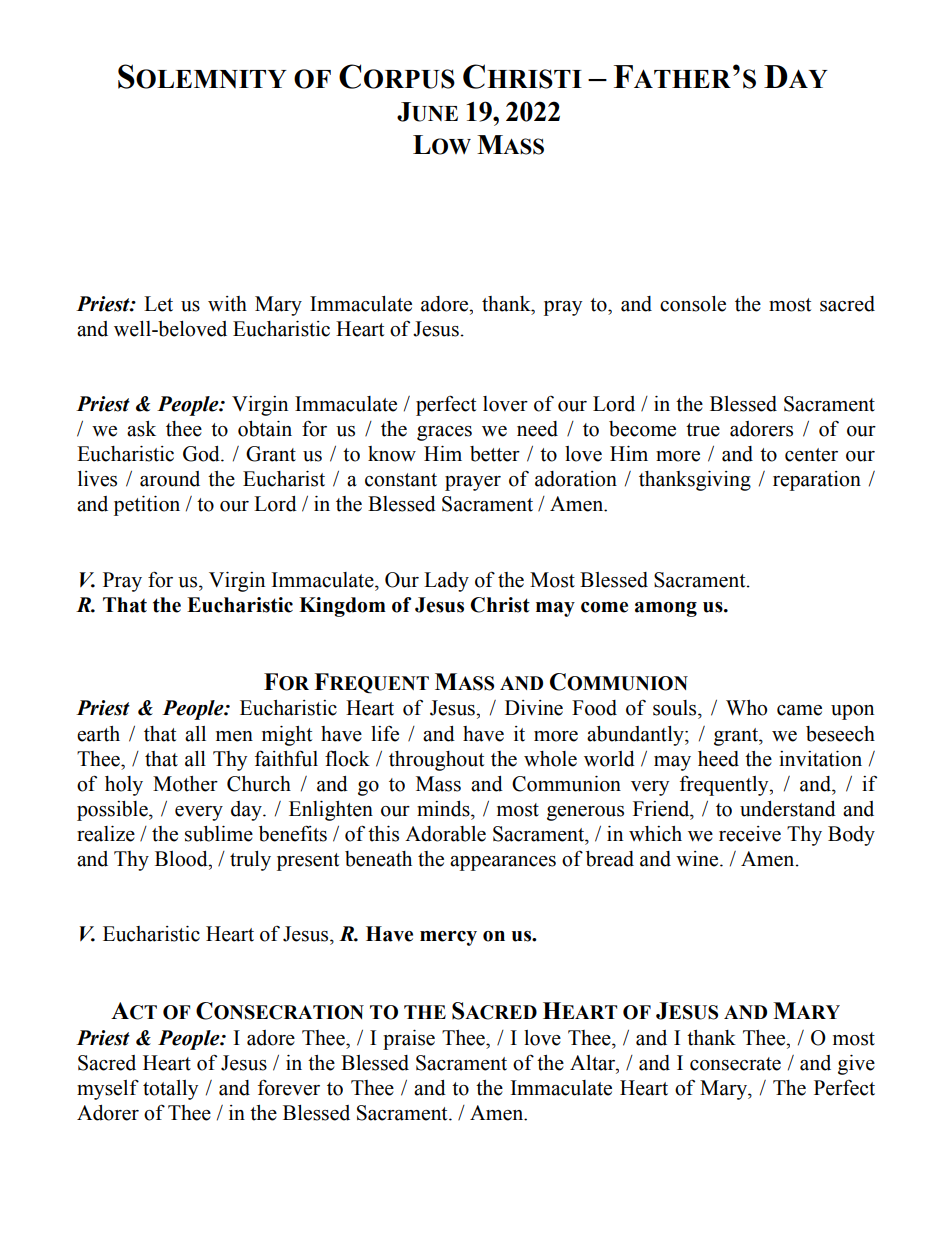 Image resolution: width=952 pixels, height=1233 pixels. Describe the element at coordinates (185, 784) in the screenshot. I see `Mother` at that location.
